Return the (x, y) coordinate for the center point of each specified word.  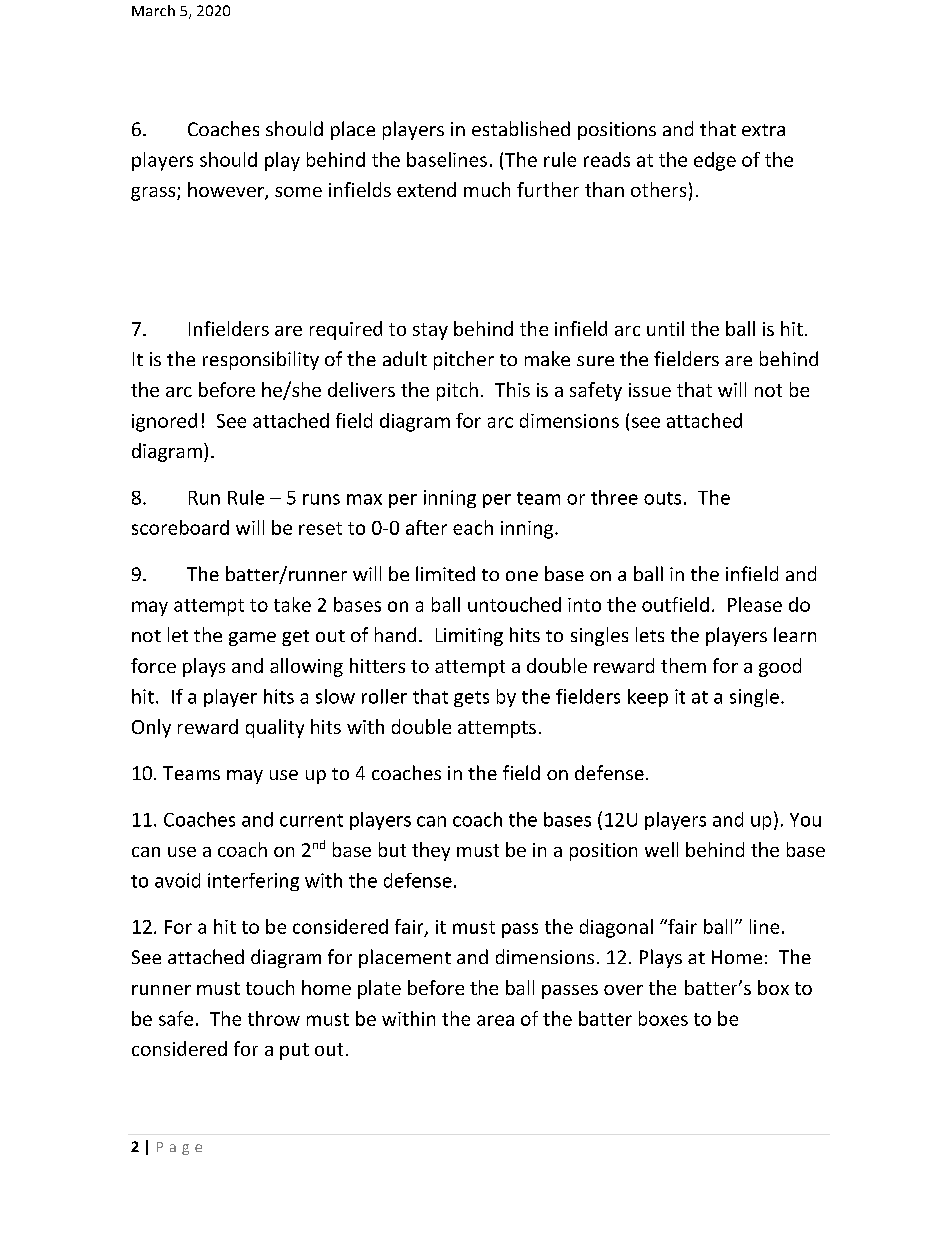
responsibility (261, 360)
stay (430, 331)
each (473, 527)
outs (662, 498)
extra (763, 130)
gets (471, 699)
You (805, 820)
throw (274, 1018)
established (521, 128)
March (153, 10)
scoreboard (180, 527)
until (665, 328)
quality (275, 728)
